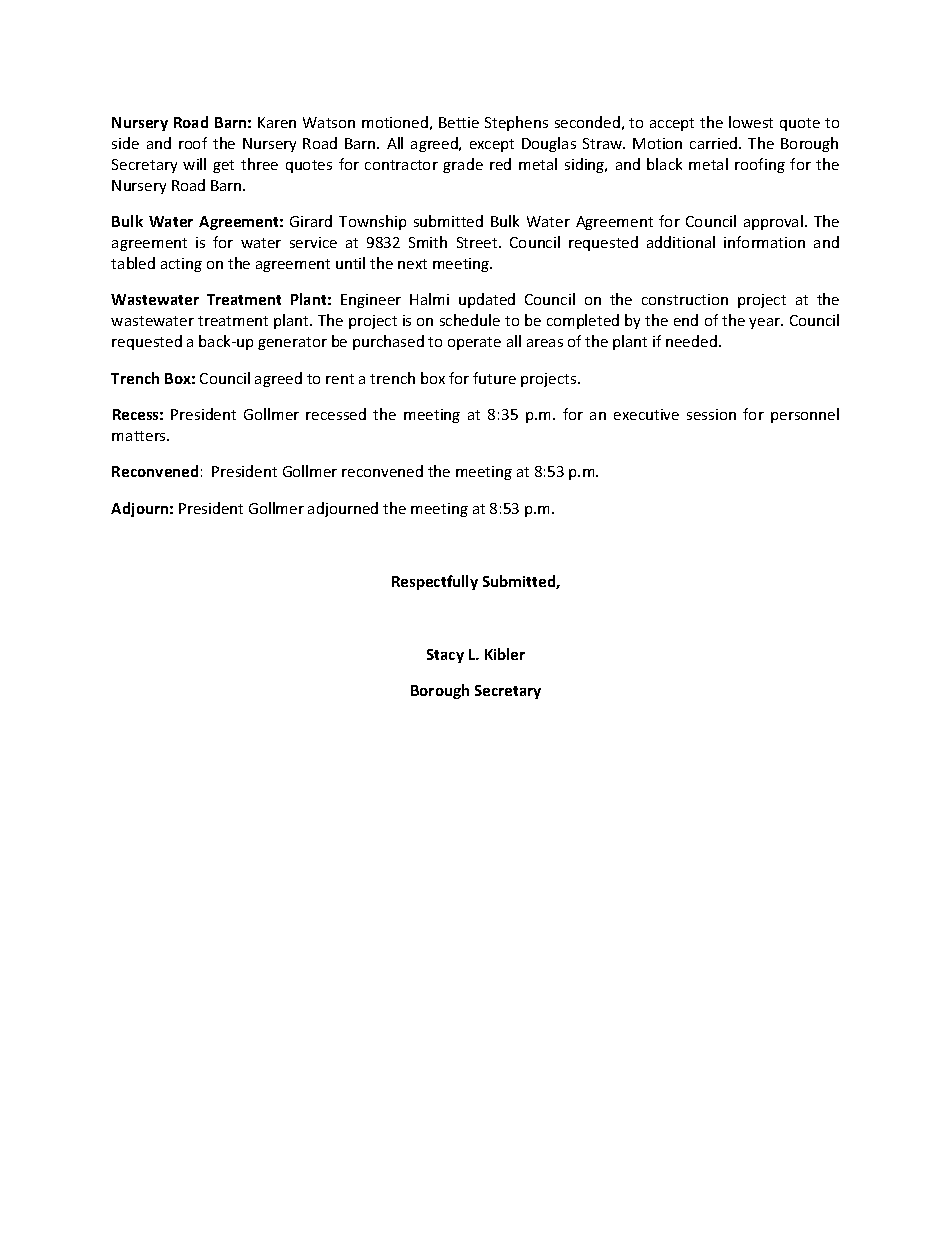 Image resolution: width=952 pixels, height=1233 pixels. What do you see at coordinates (492, 145) in the screenshot?
I see `except` at bounding box center [492, 145].
